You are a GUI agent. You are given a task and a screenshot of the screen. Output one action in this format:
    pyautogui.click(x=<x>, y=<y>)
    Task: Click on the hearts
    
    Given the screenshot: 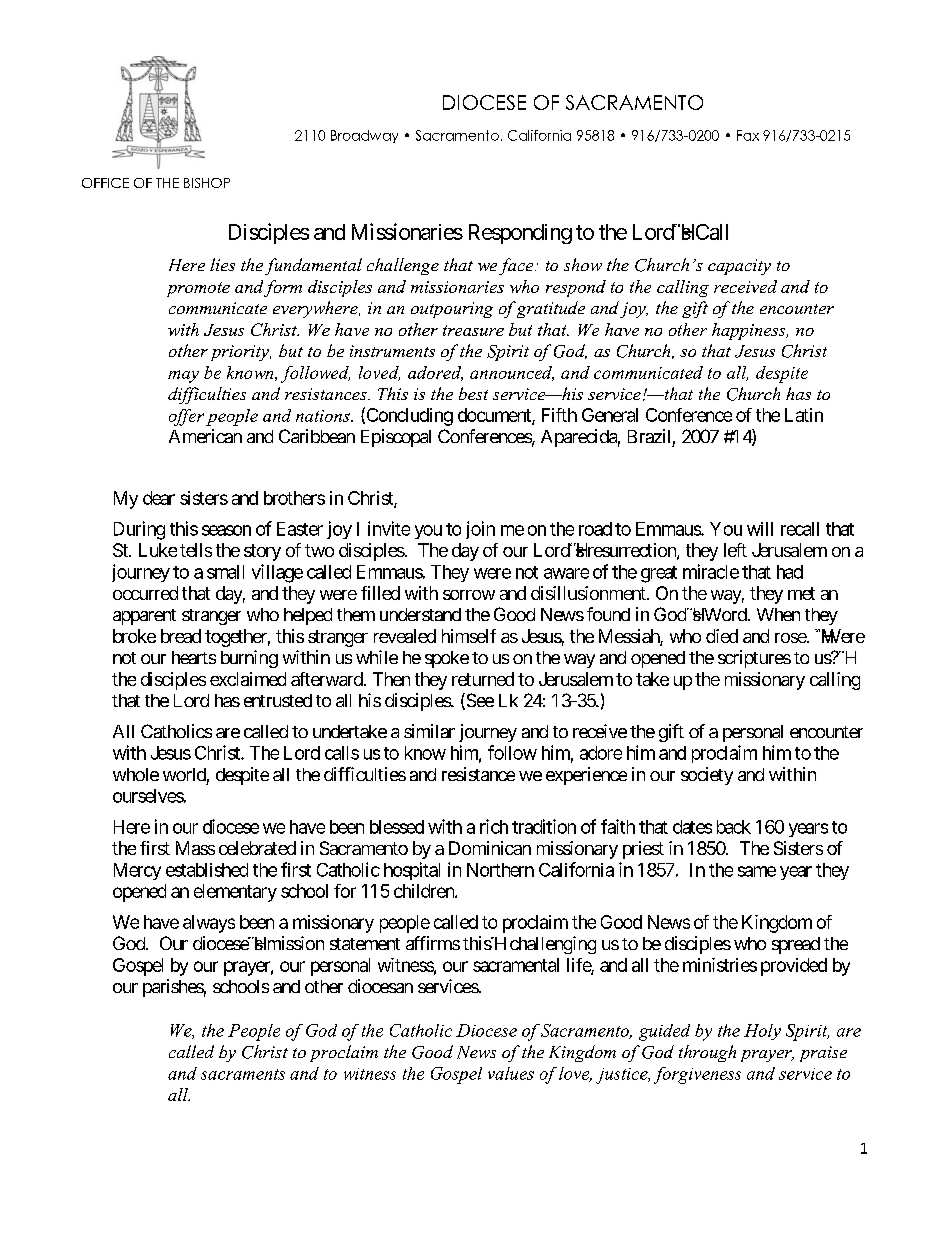 What is the action you would take?
    pyautogui.click(x=194, y=657)
